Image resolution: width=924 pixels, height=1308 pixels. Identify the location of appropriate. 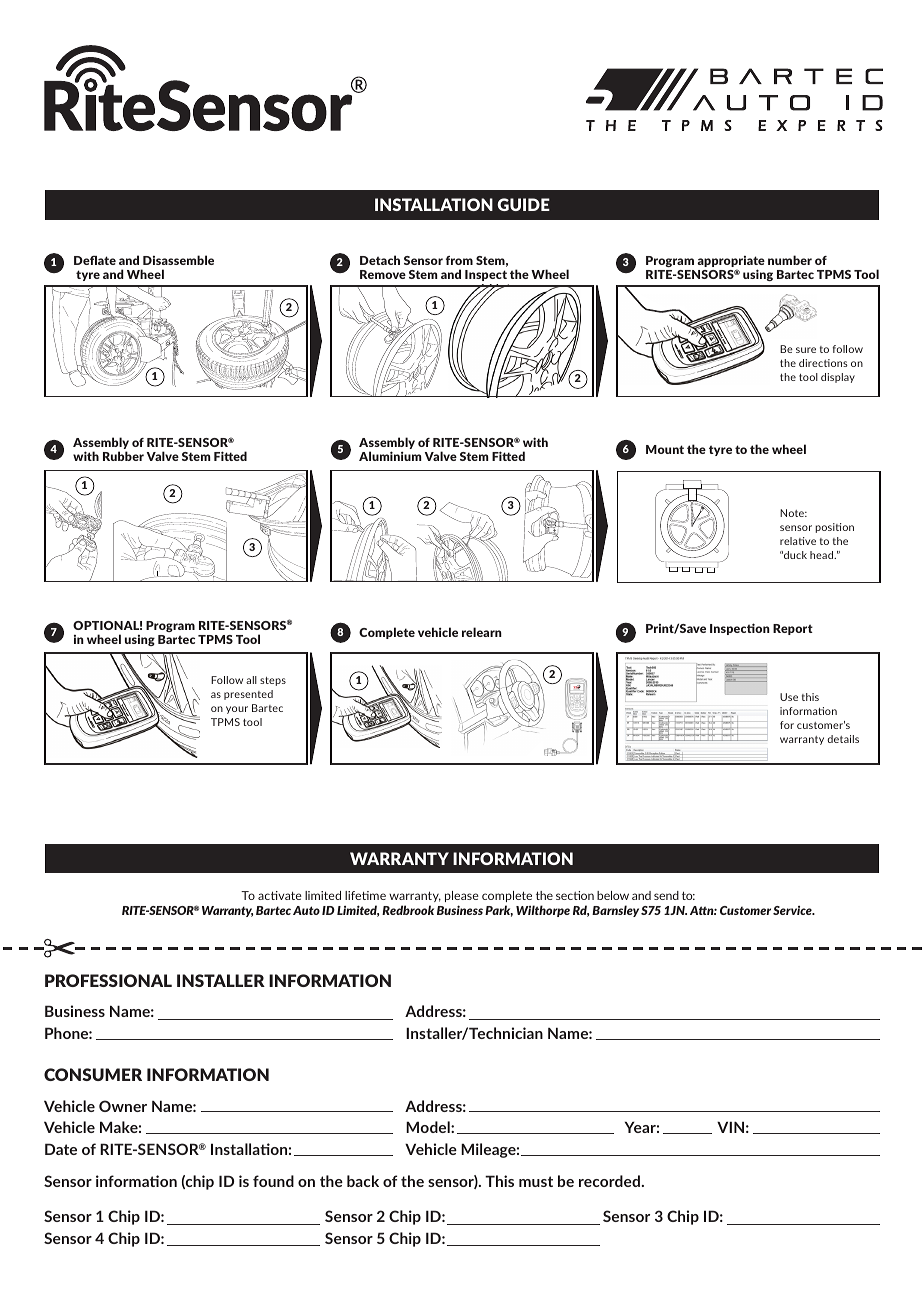
(731, 263).
